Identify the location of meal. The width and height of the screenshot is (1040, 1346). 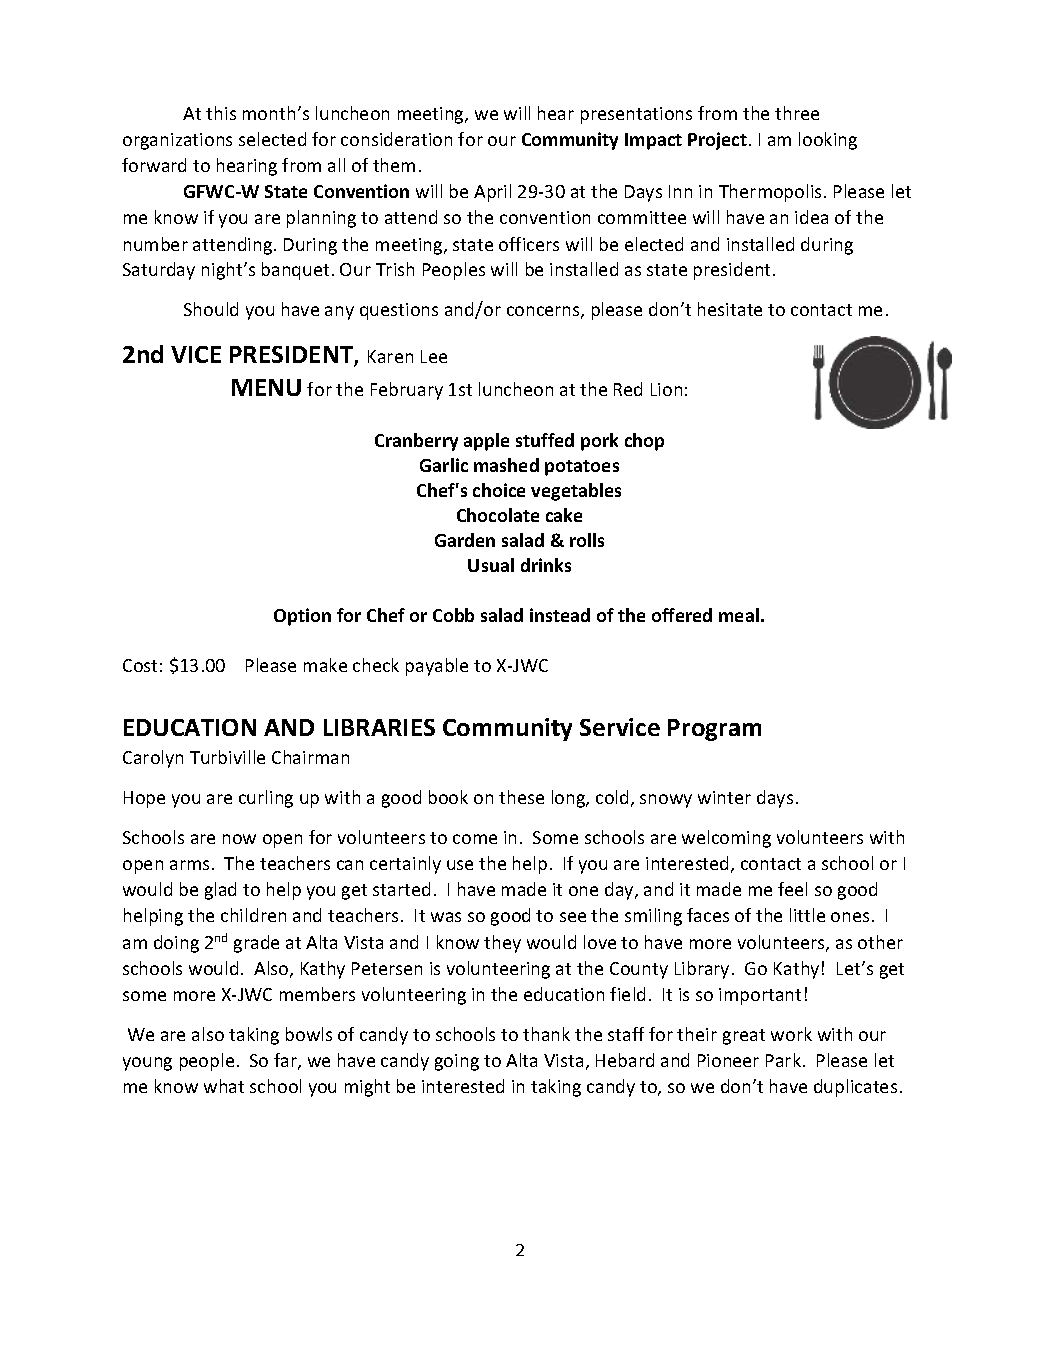
(739, 615).
